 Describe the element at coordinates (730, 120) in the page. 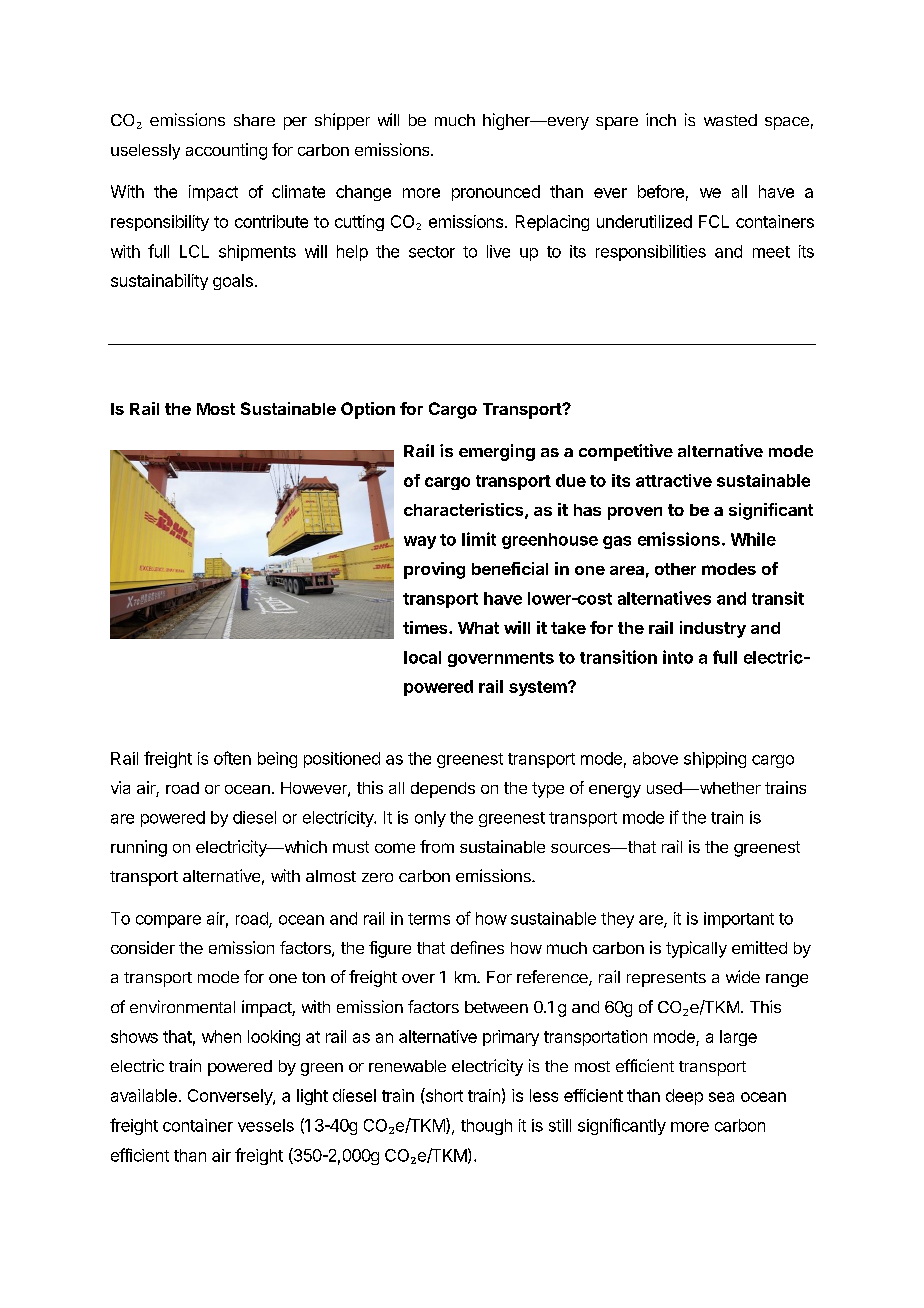

I see `wasted` at that location.
